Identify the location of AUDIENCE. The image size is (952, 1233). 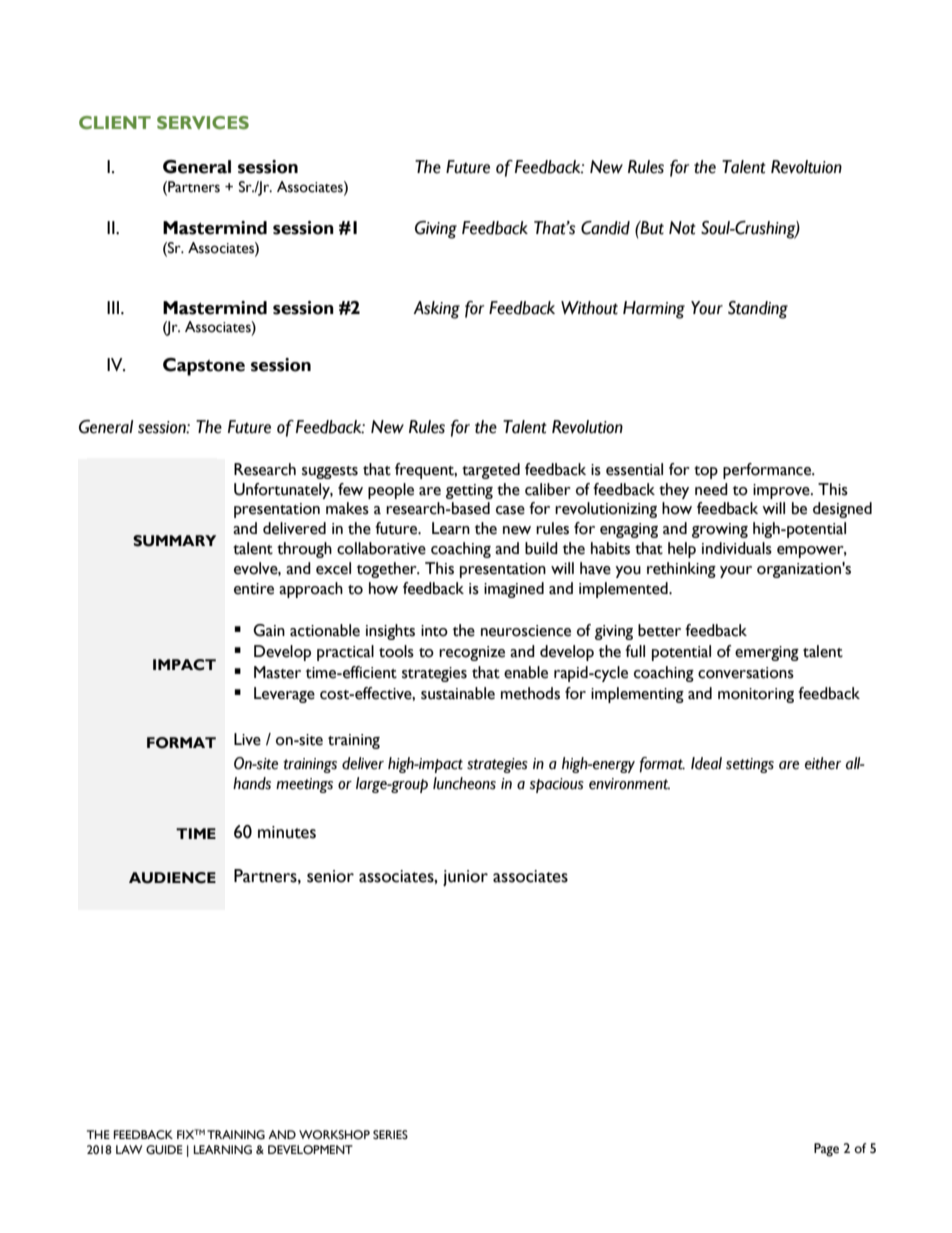
(172, 878).
